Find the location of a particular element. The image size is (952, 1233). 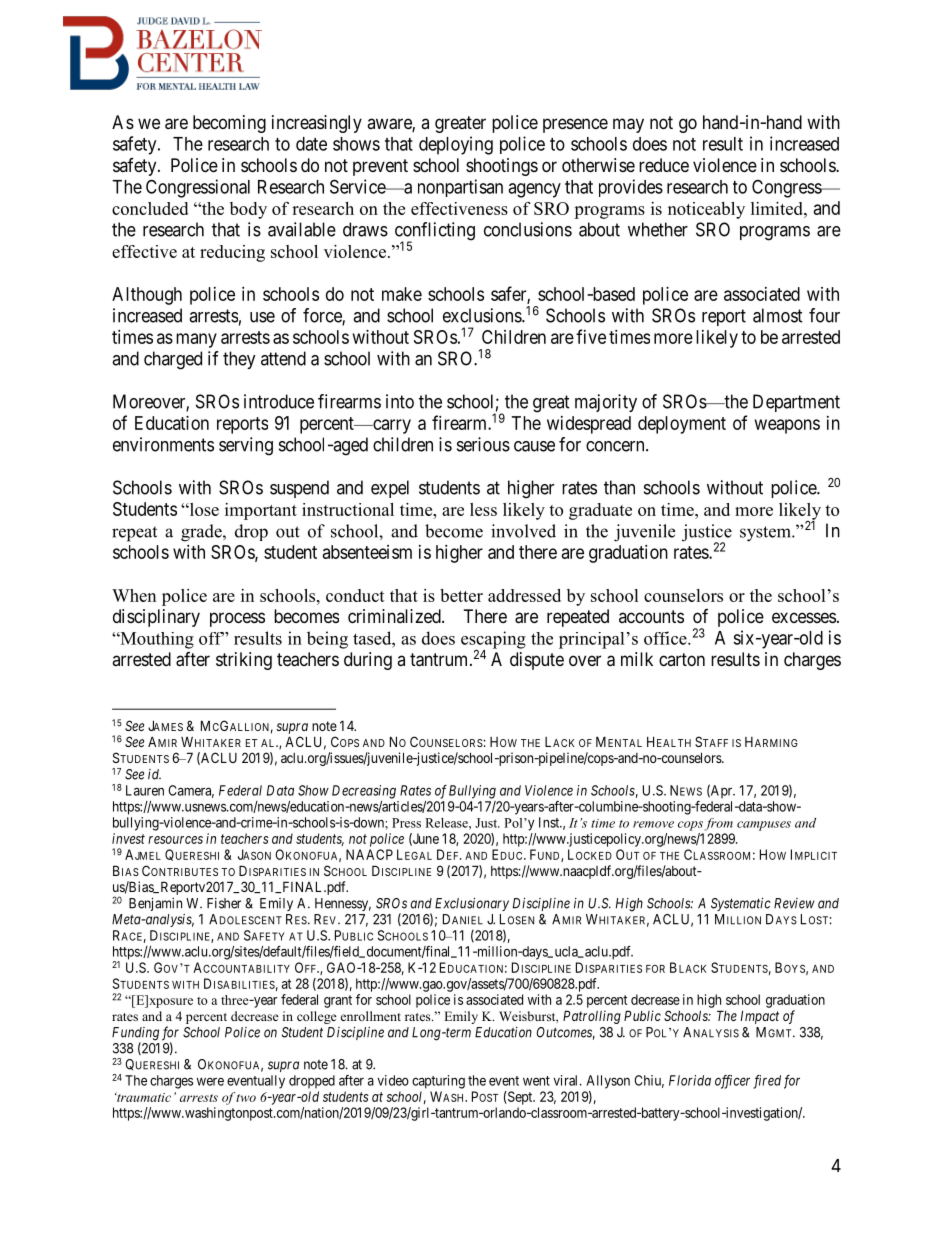

becoming is located at coordinates (229, 124).
